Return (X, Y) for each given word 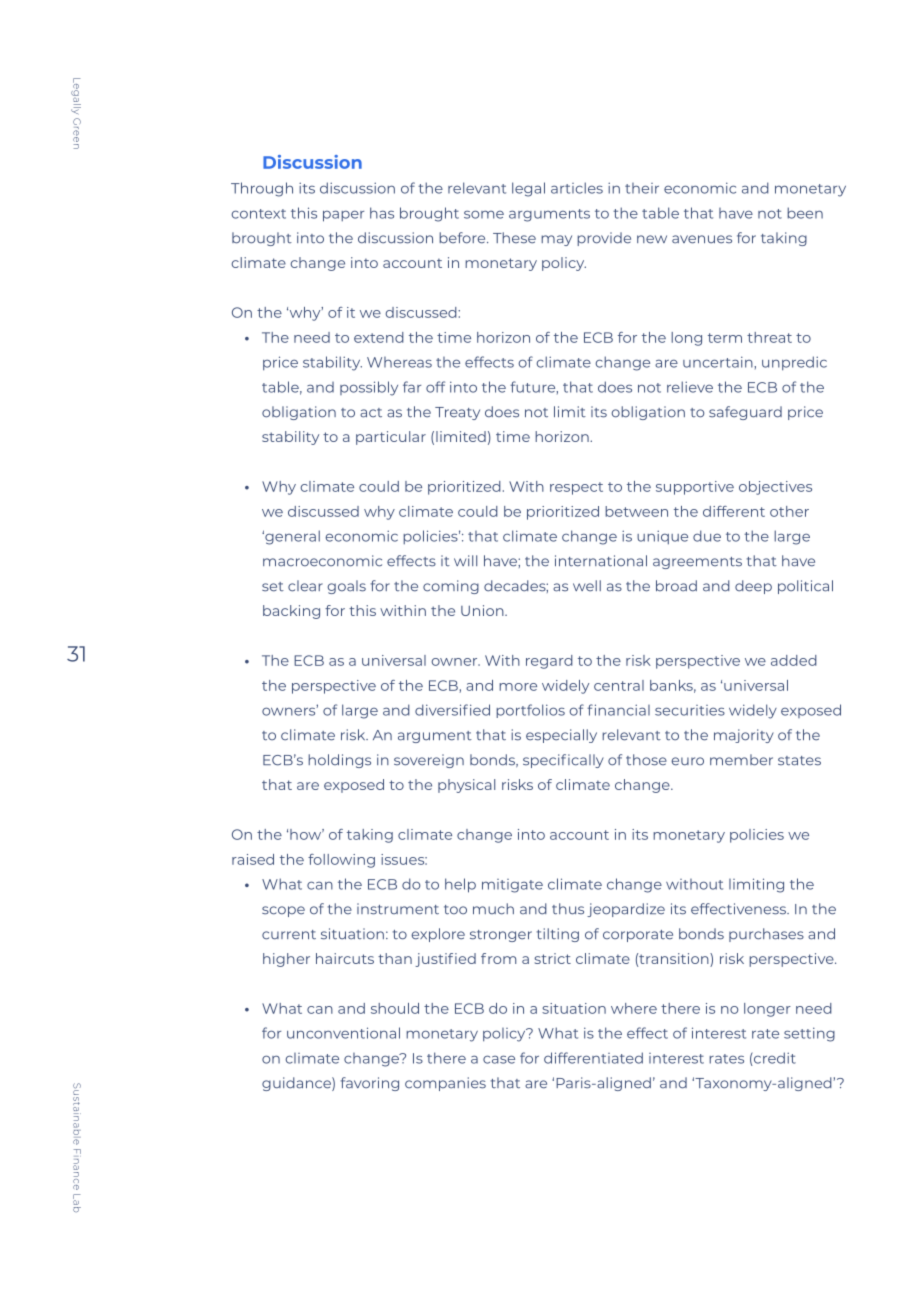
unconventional (343, 1033)
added (794, 660)
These (514, 238)
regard (549, 662)
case (499, 1059)
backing (291, 612)
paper (343, 216)
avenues (702, 239)
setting (809, 1034)
